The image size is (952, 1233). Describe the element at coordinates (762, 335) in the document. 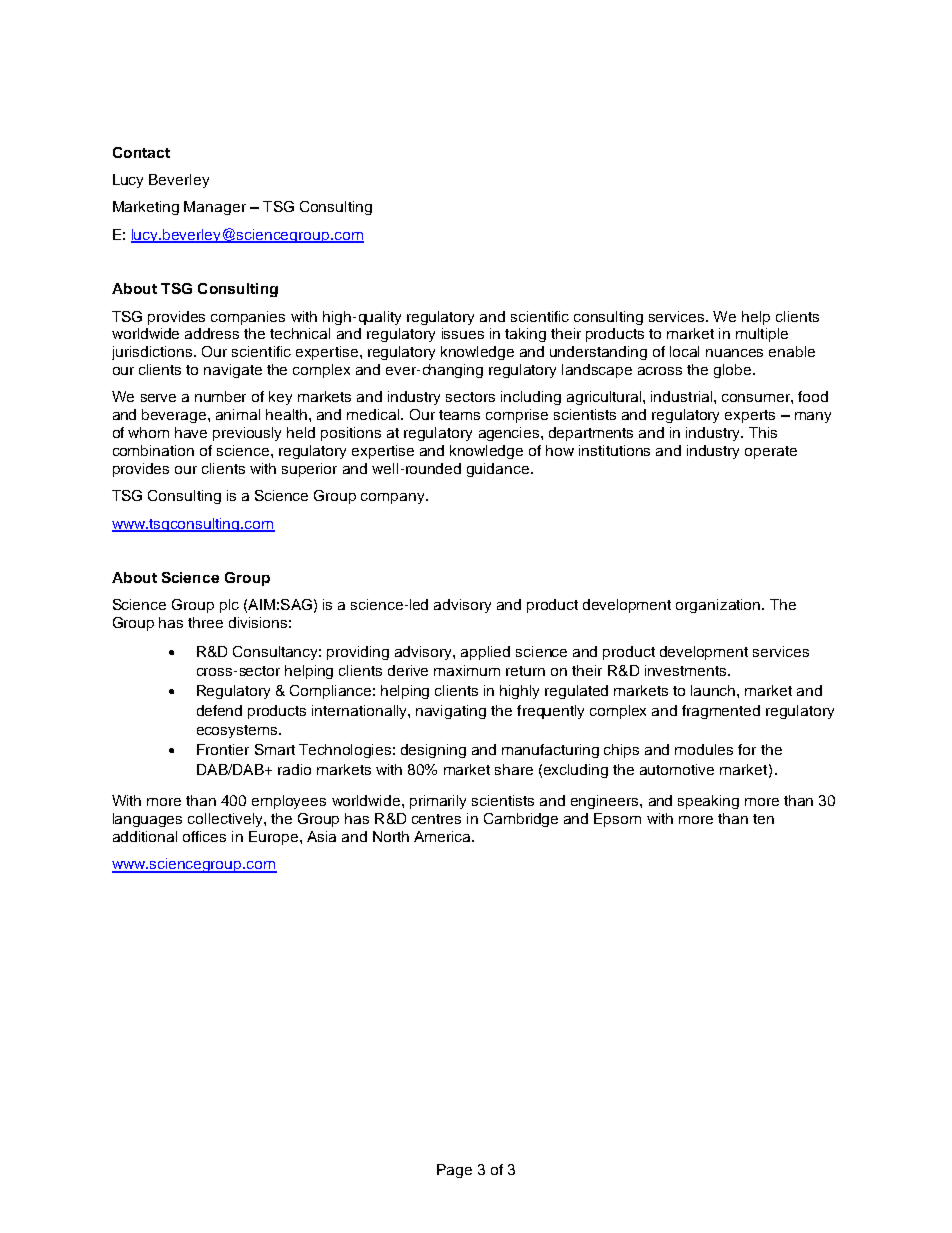

I see `multiple` at that location.
